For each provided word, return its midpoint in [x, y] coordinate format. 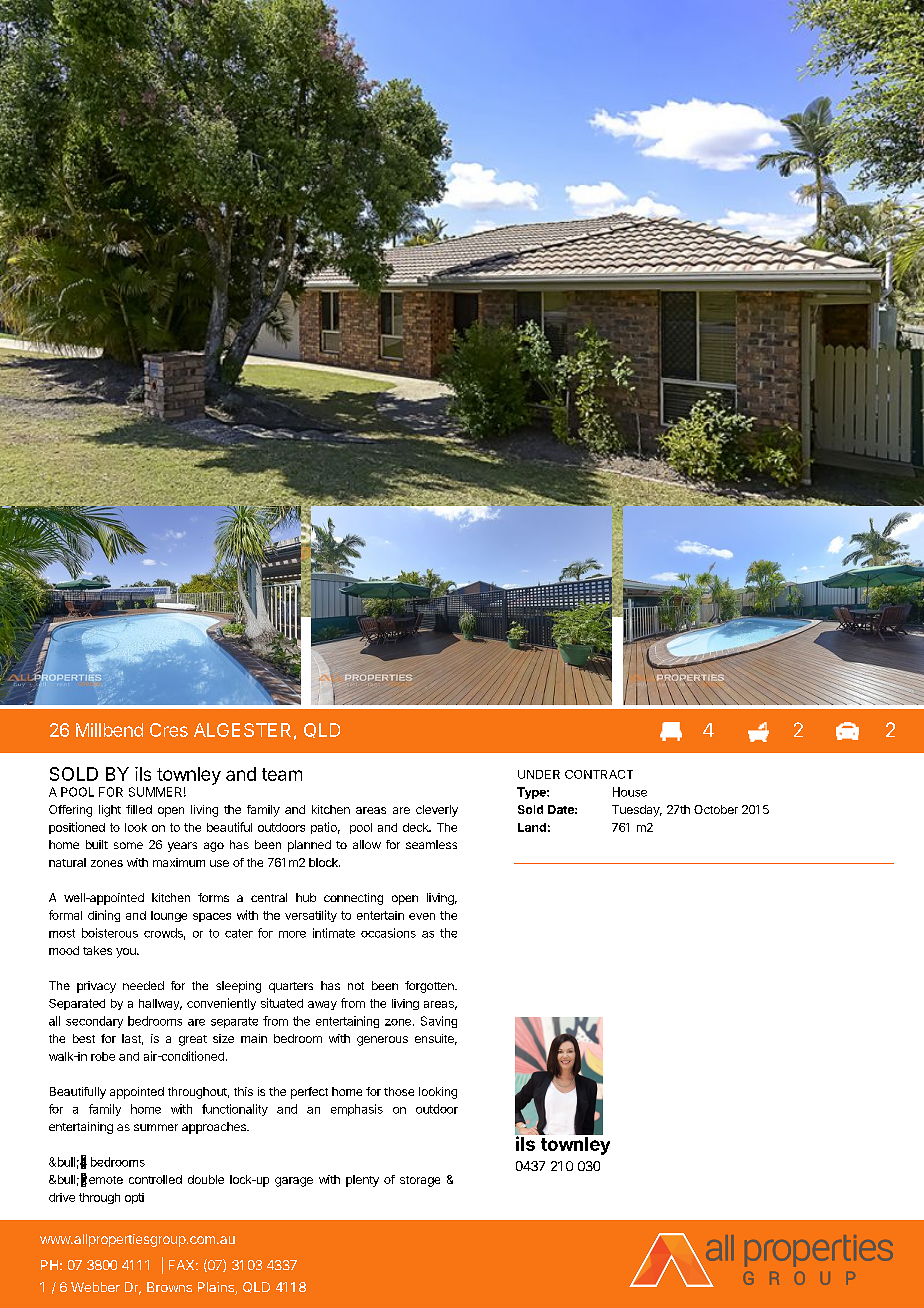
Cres [169, 730]
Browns [169, 1287]
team [282, 774]
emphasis [357, 1110]
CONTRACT [599, 774]
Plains [217, 1288]
